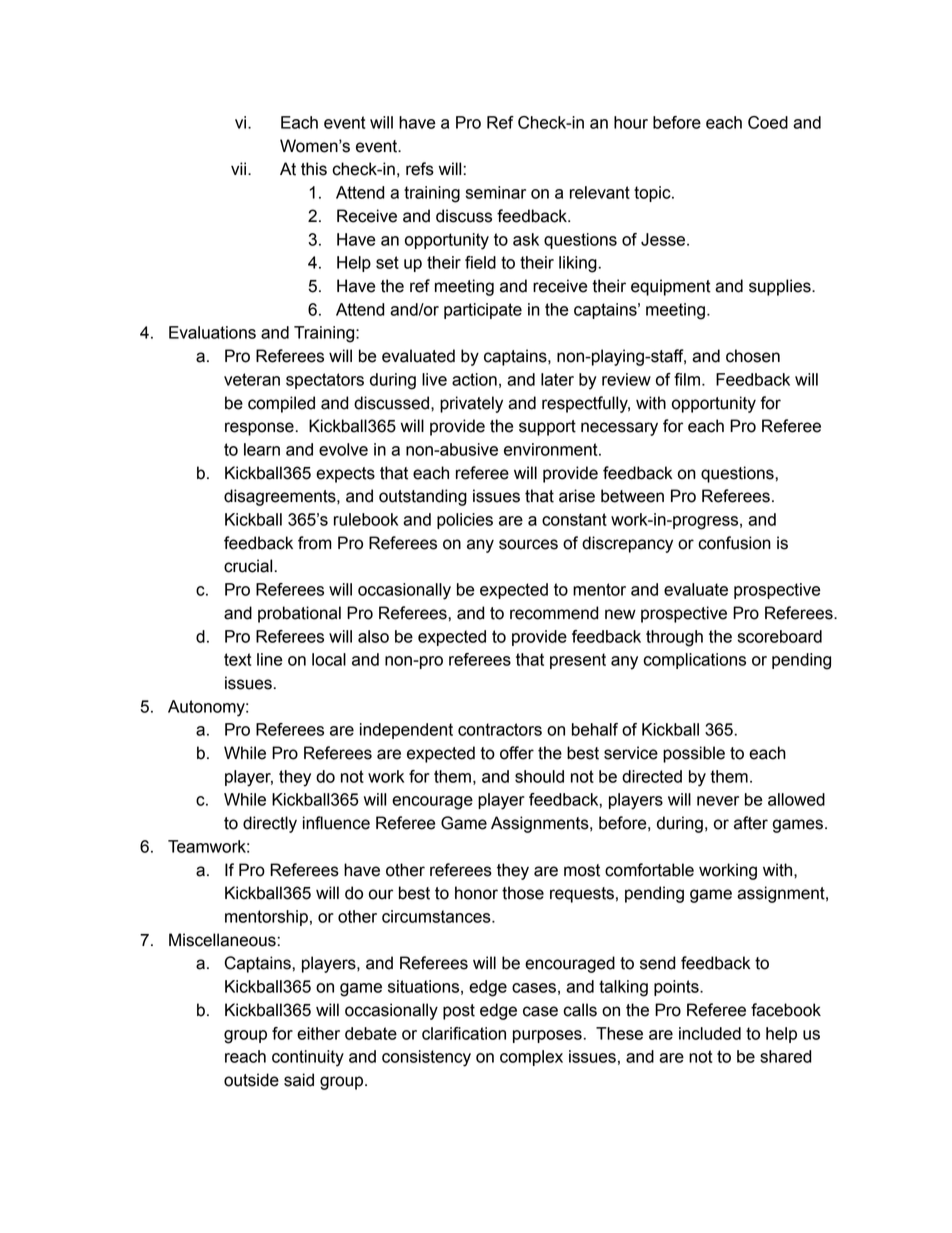 The image size is (952, 1233). What do you see at coordinates (539, 776) in the document?
I see `should` at bounding box center [539, 776].
